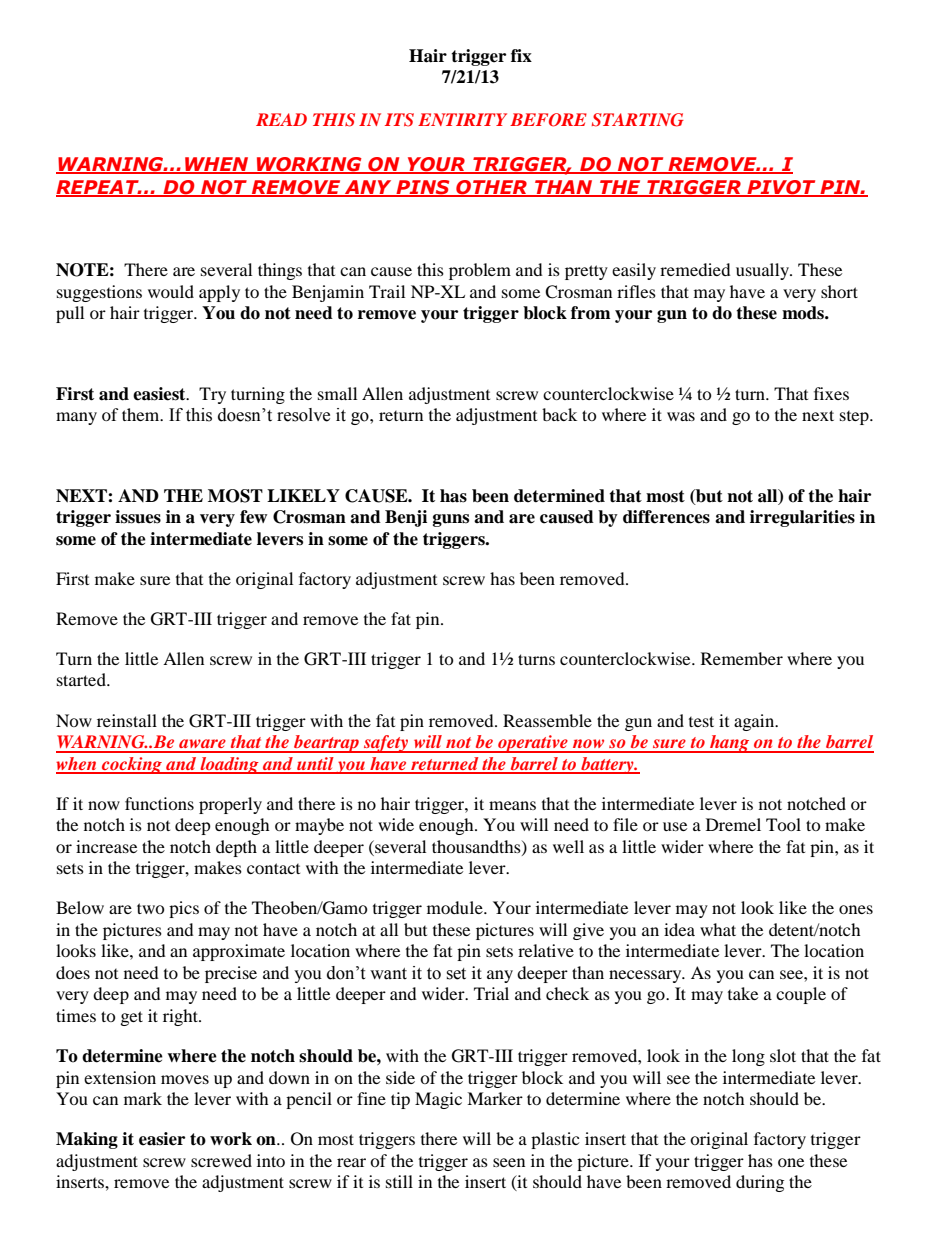 The height and width of the image is (1233, 952). I want to click on started, so click(82, 679).
